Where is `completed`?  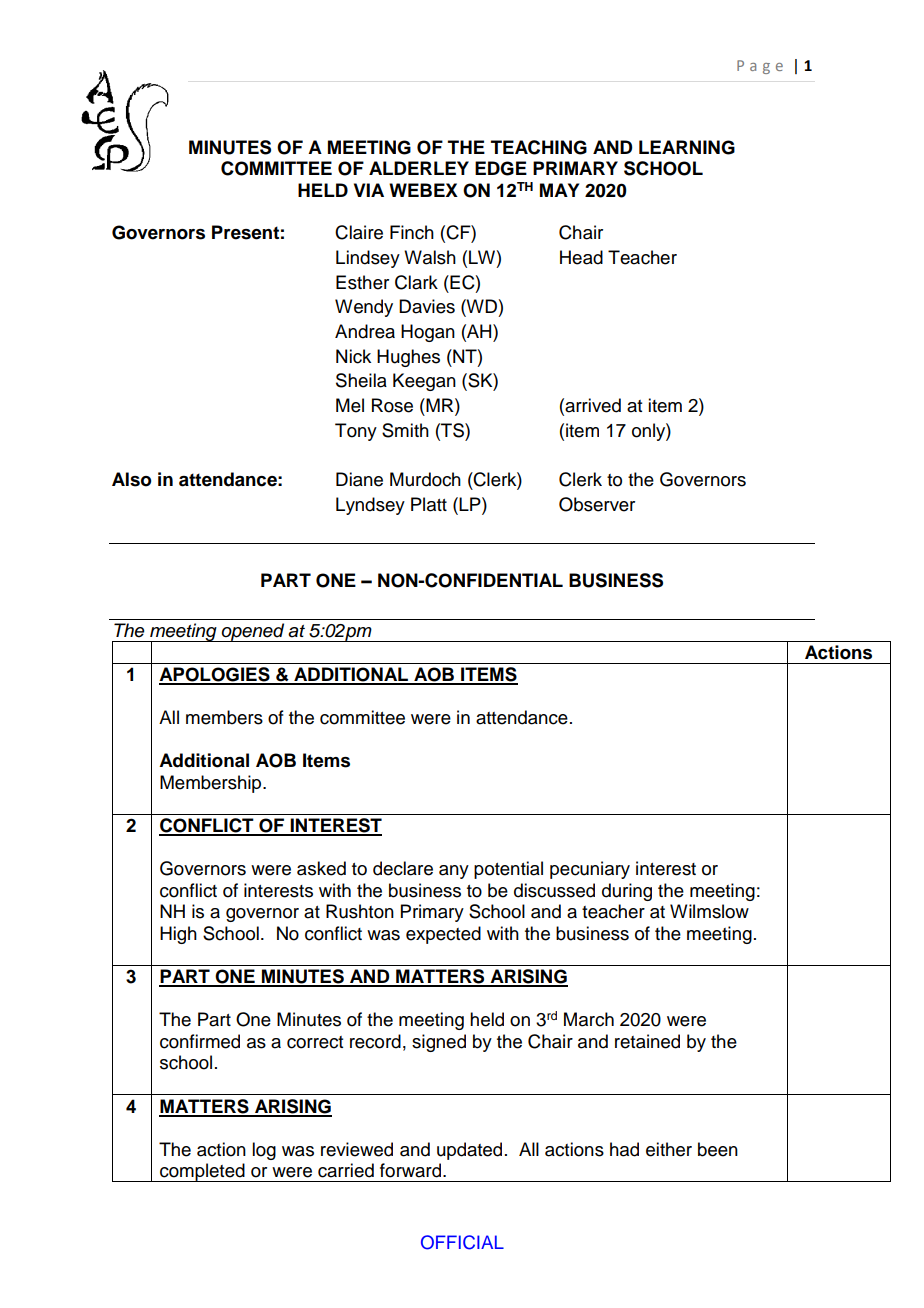
completed is located at coordinates (202, 1172).
